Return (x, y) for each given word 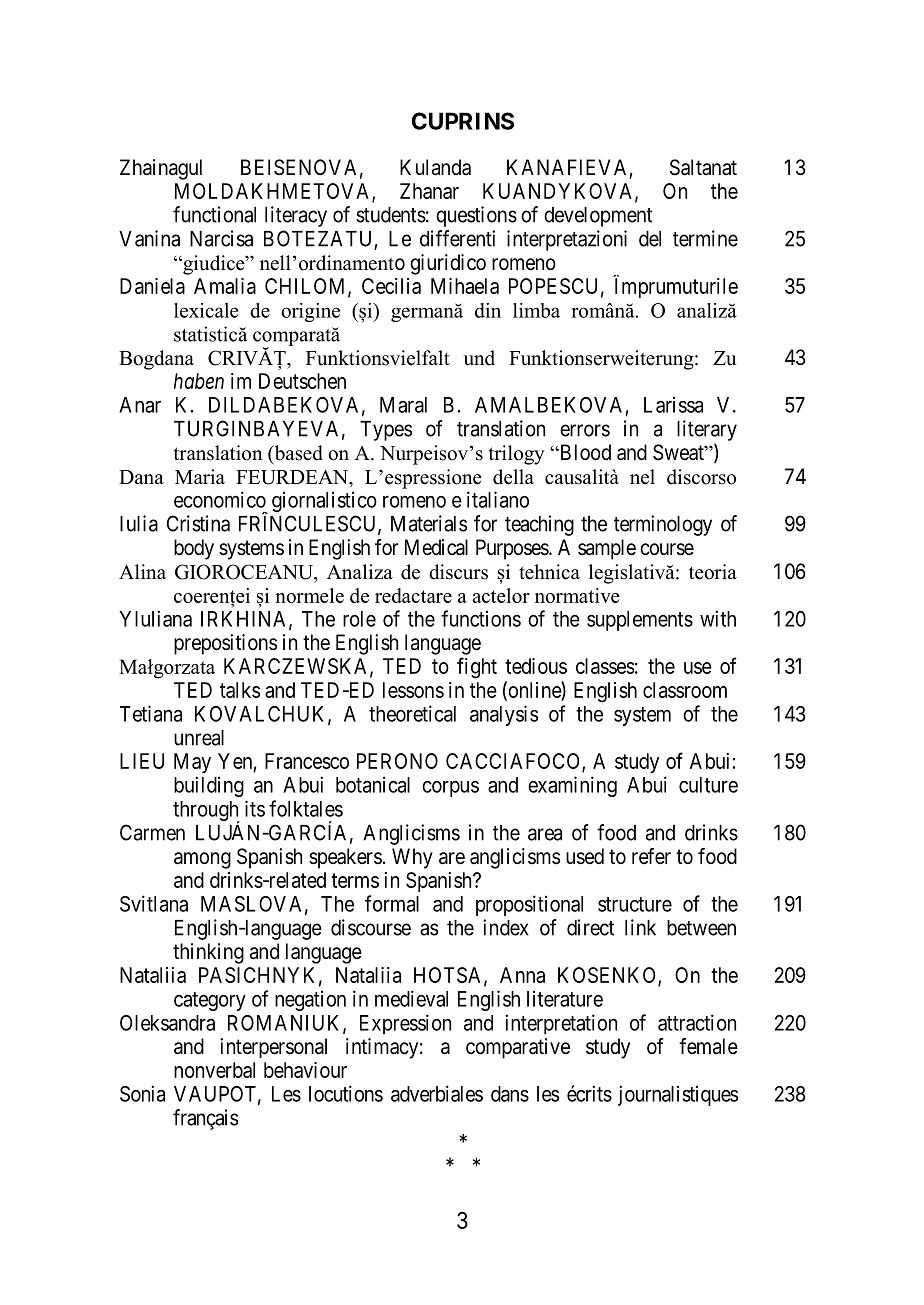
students (391, 215)
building (209, 786)
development (598, 217)
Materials (429, 523)
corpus (450, 789)
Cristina (198, 523)
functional (214, 214)
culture (708, 785)
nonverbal (214, 1070)
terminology (663, 525)
